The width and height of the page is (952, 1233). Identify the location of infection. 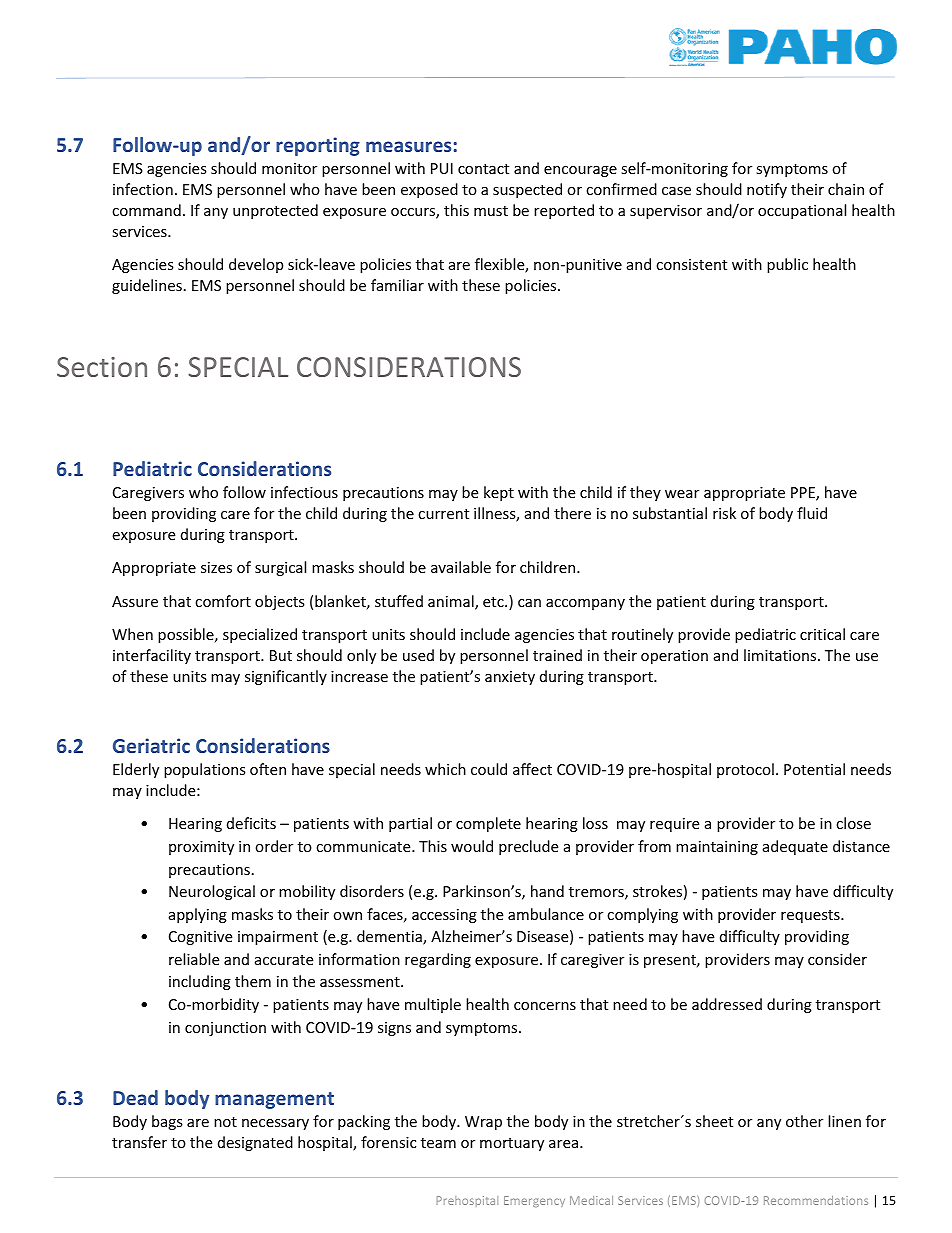
(143, 189).
